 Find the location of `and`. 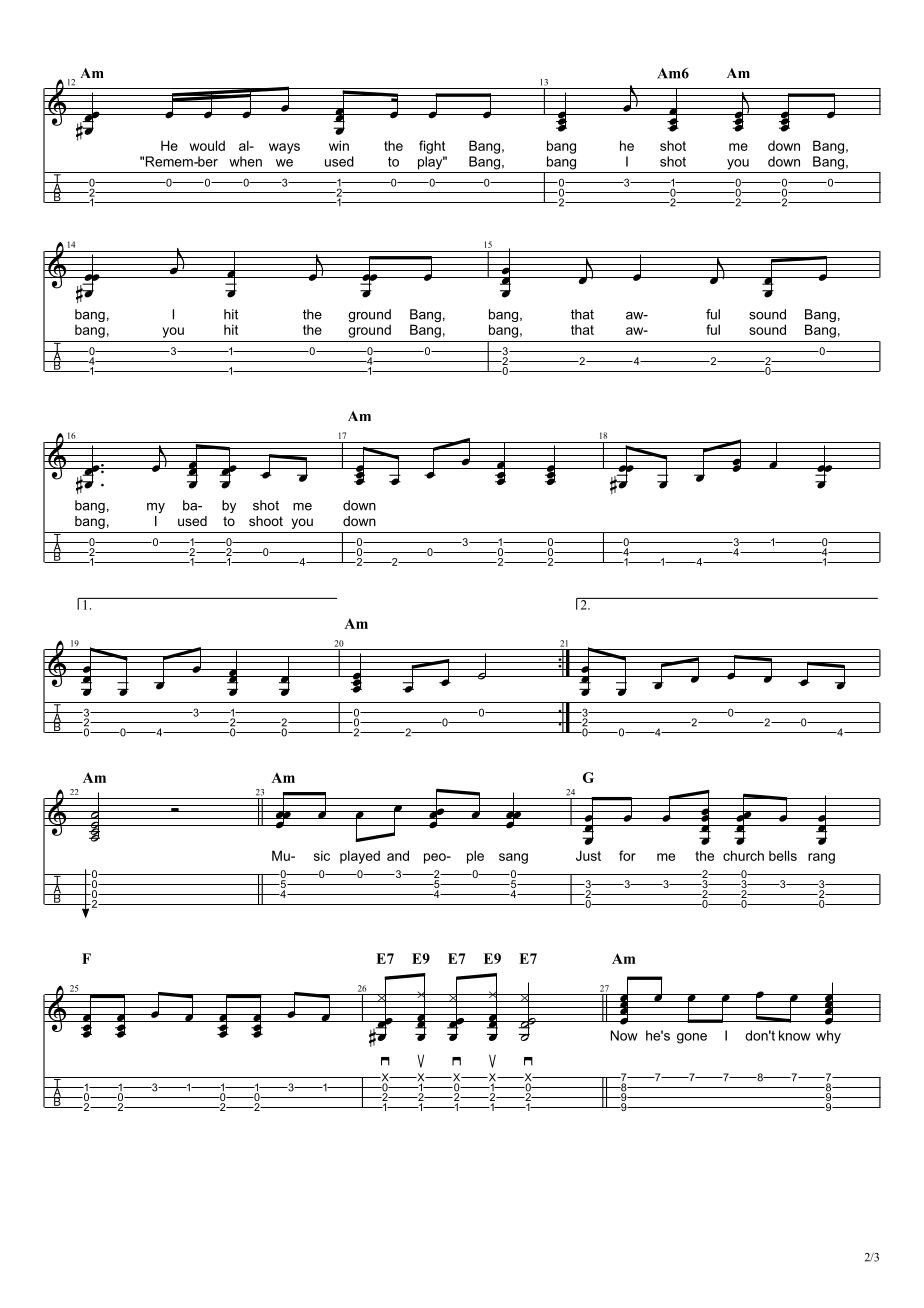

and is located at coordinates (398, 855).
